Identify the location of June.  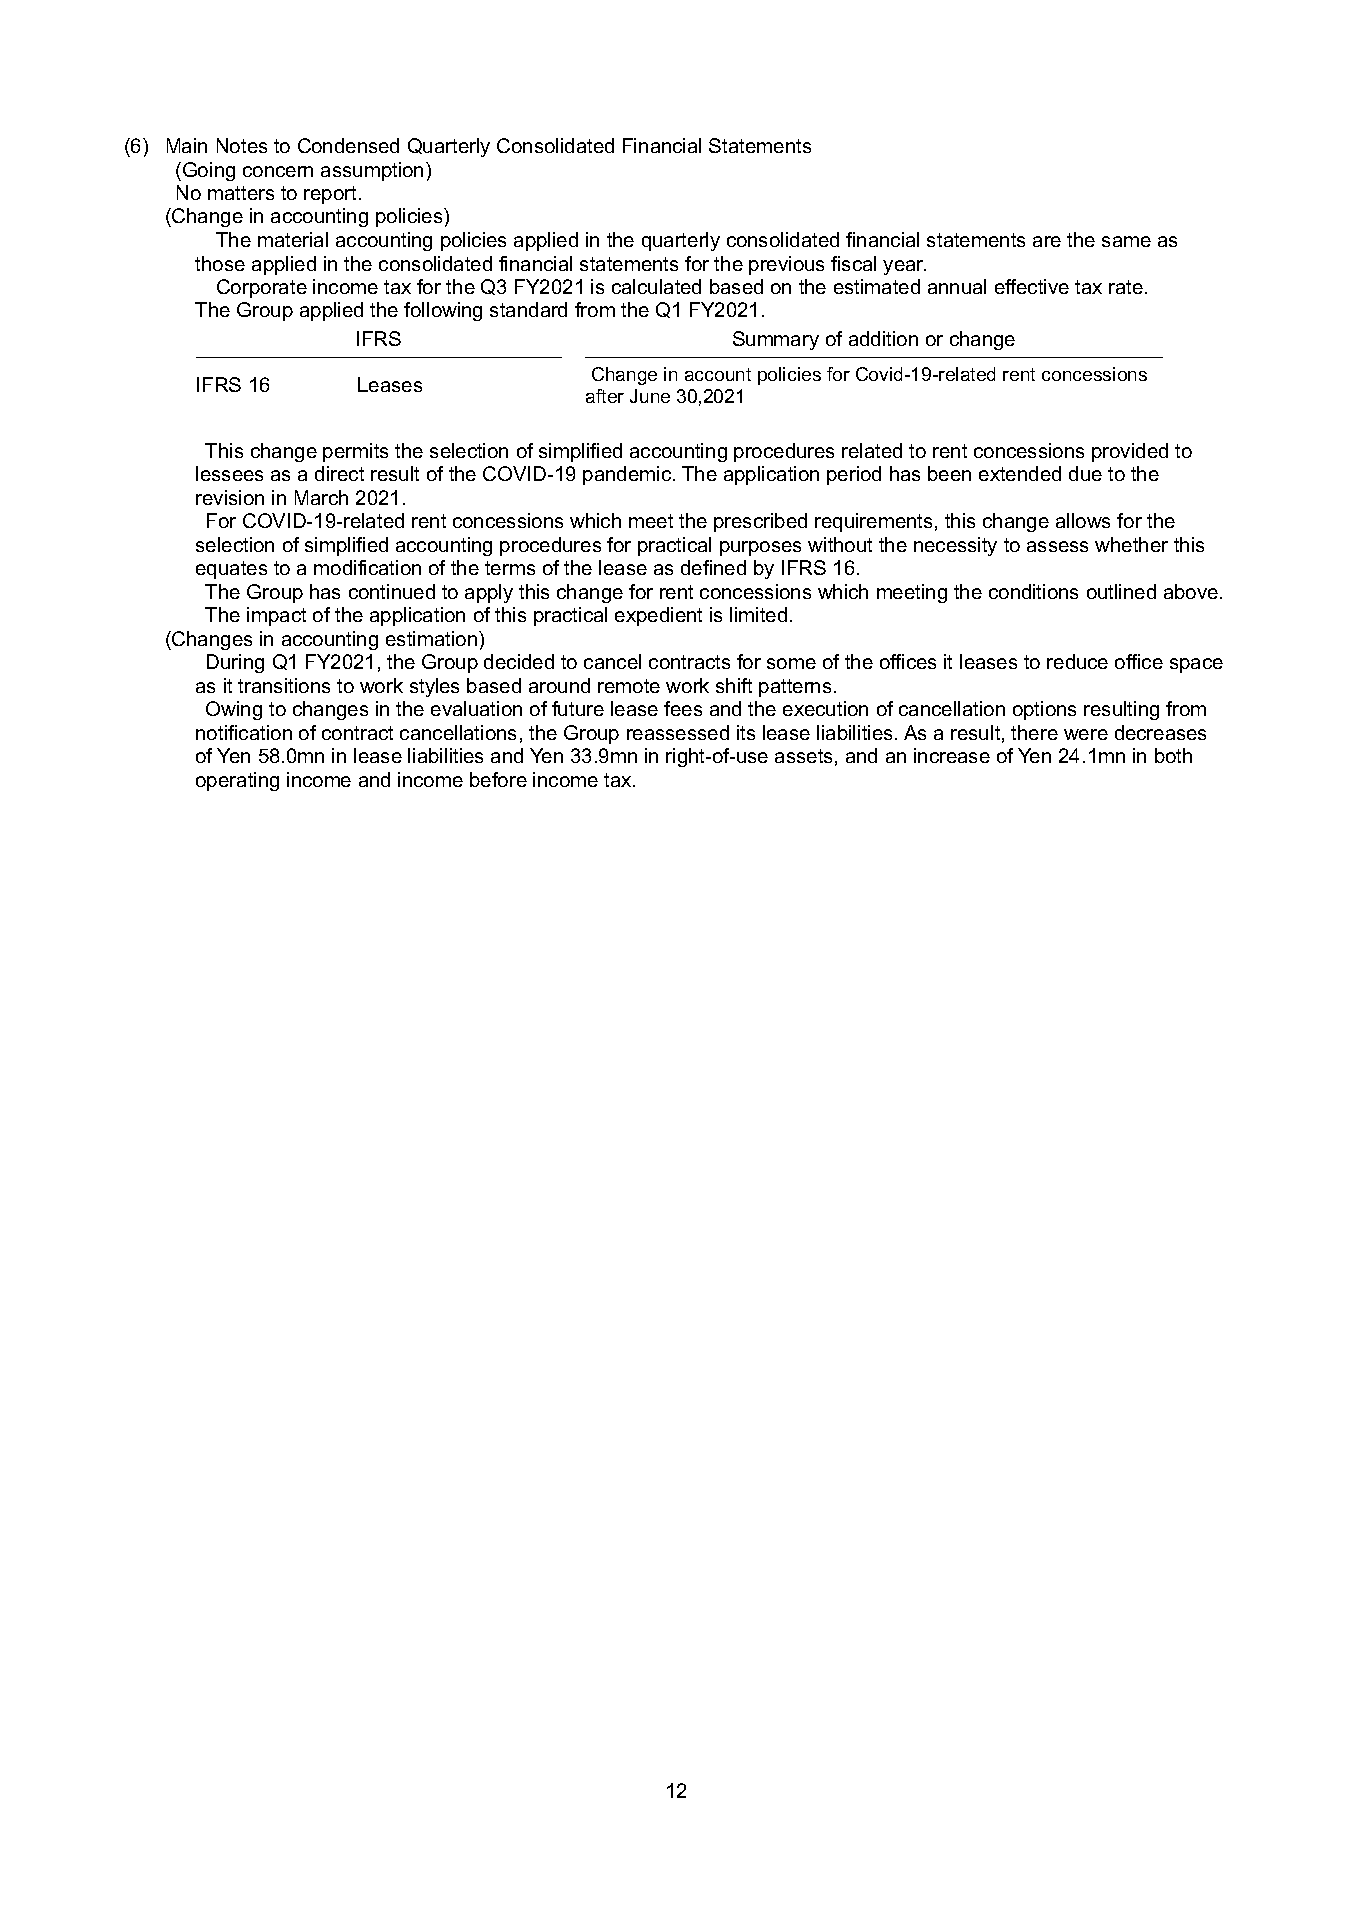
(650, 396).
